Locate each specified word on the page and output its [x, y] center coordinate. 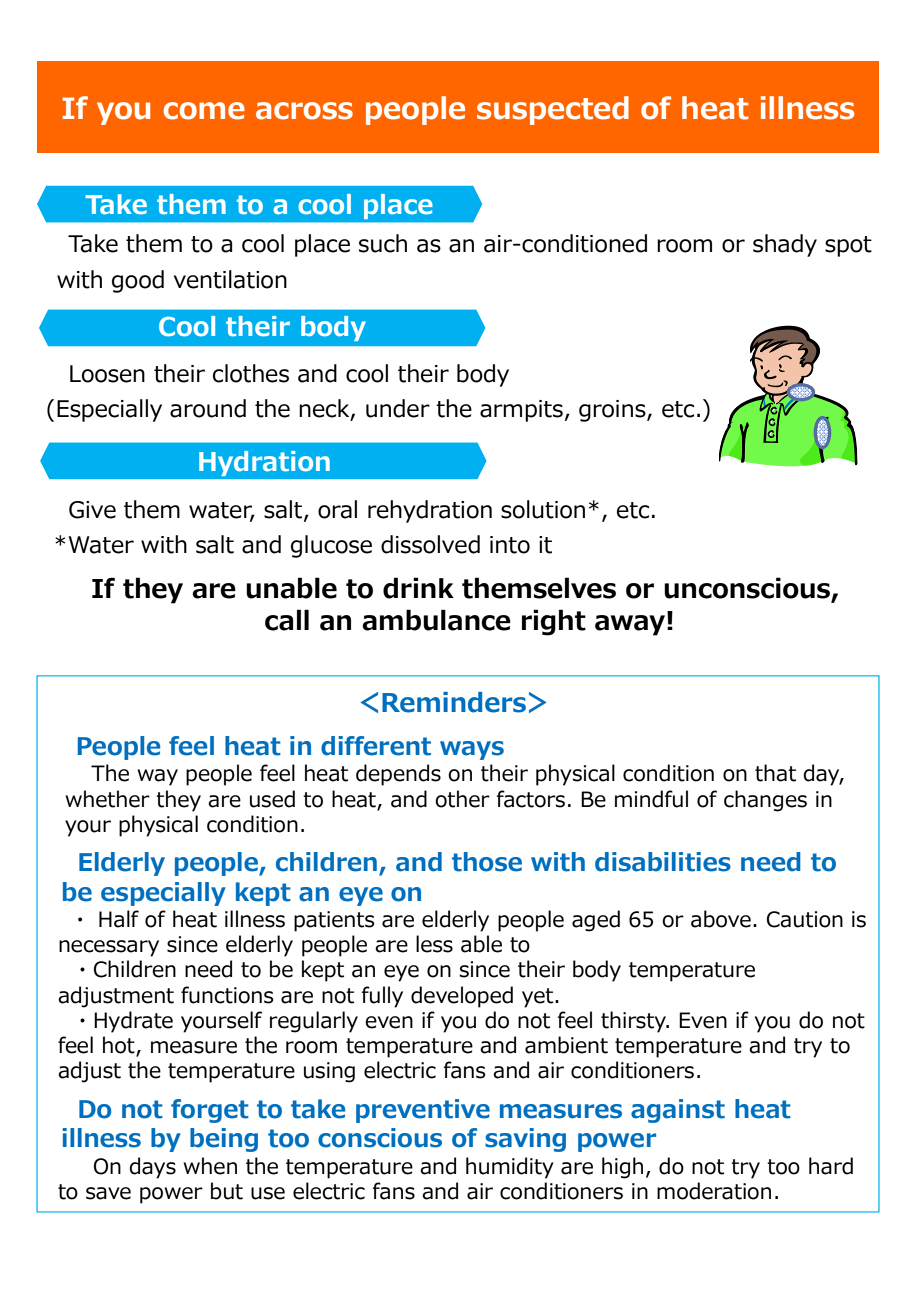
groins [613, 411]
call [287, 620]
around [208, 408]
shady [785, 245]
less [434, 944]
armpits [521, 411]
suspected [553, 110]
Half [119, 919]
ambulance [436, 620]
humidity [510, 1168]
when [210, 1166]
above [721, 919]
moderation [714, 1191]
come [204, 111]
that [775, 773]
